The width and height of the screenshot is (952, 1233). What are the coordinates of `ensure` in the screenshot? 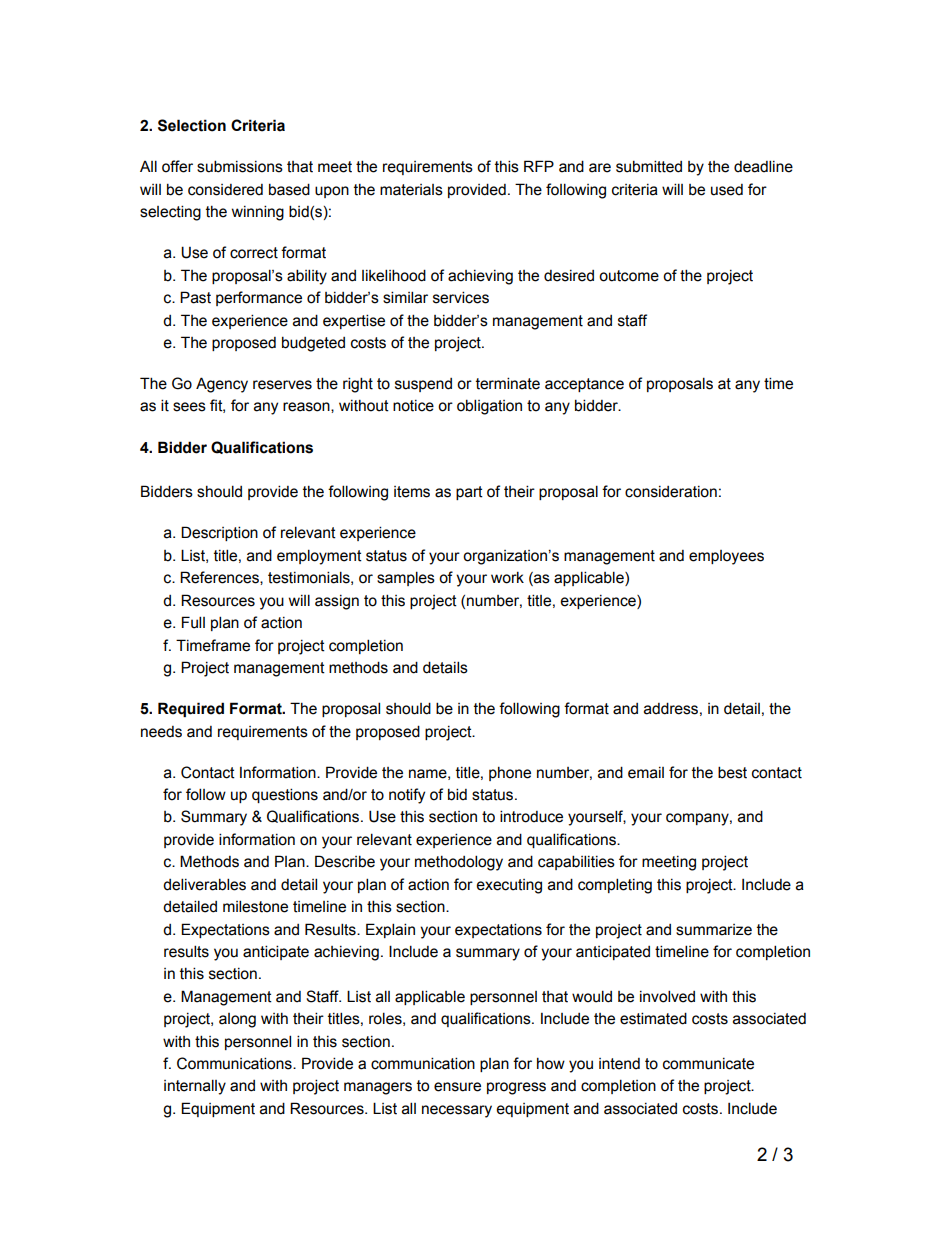 It's located at (457, 1087).
